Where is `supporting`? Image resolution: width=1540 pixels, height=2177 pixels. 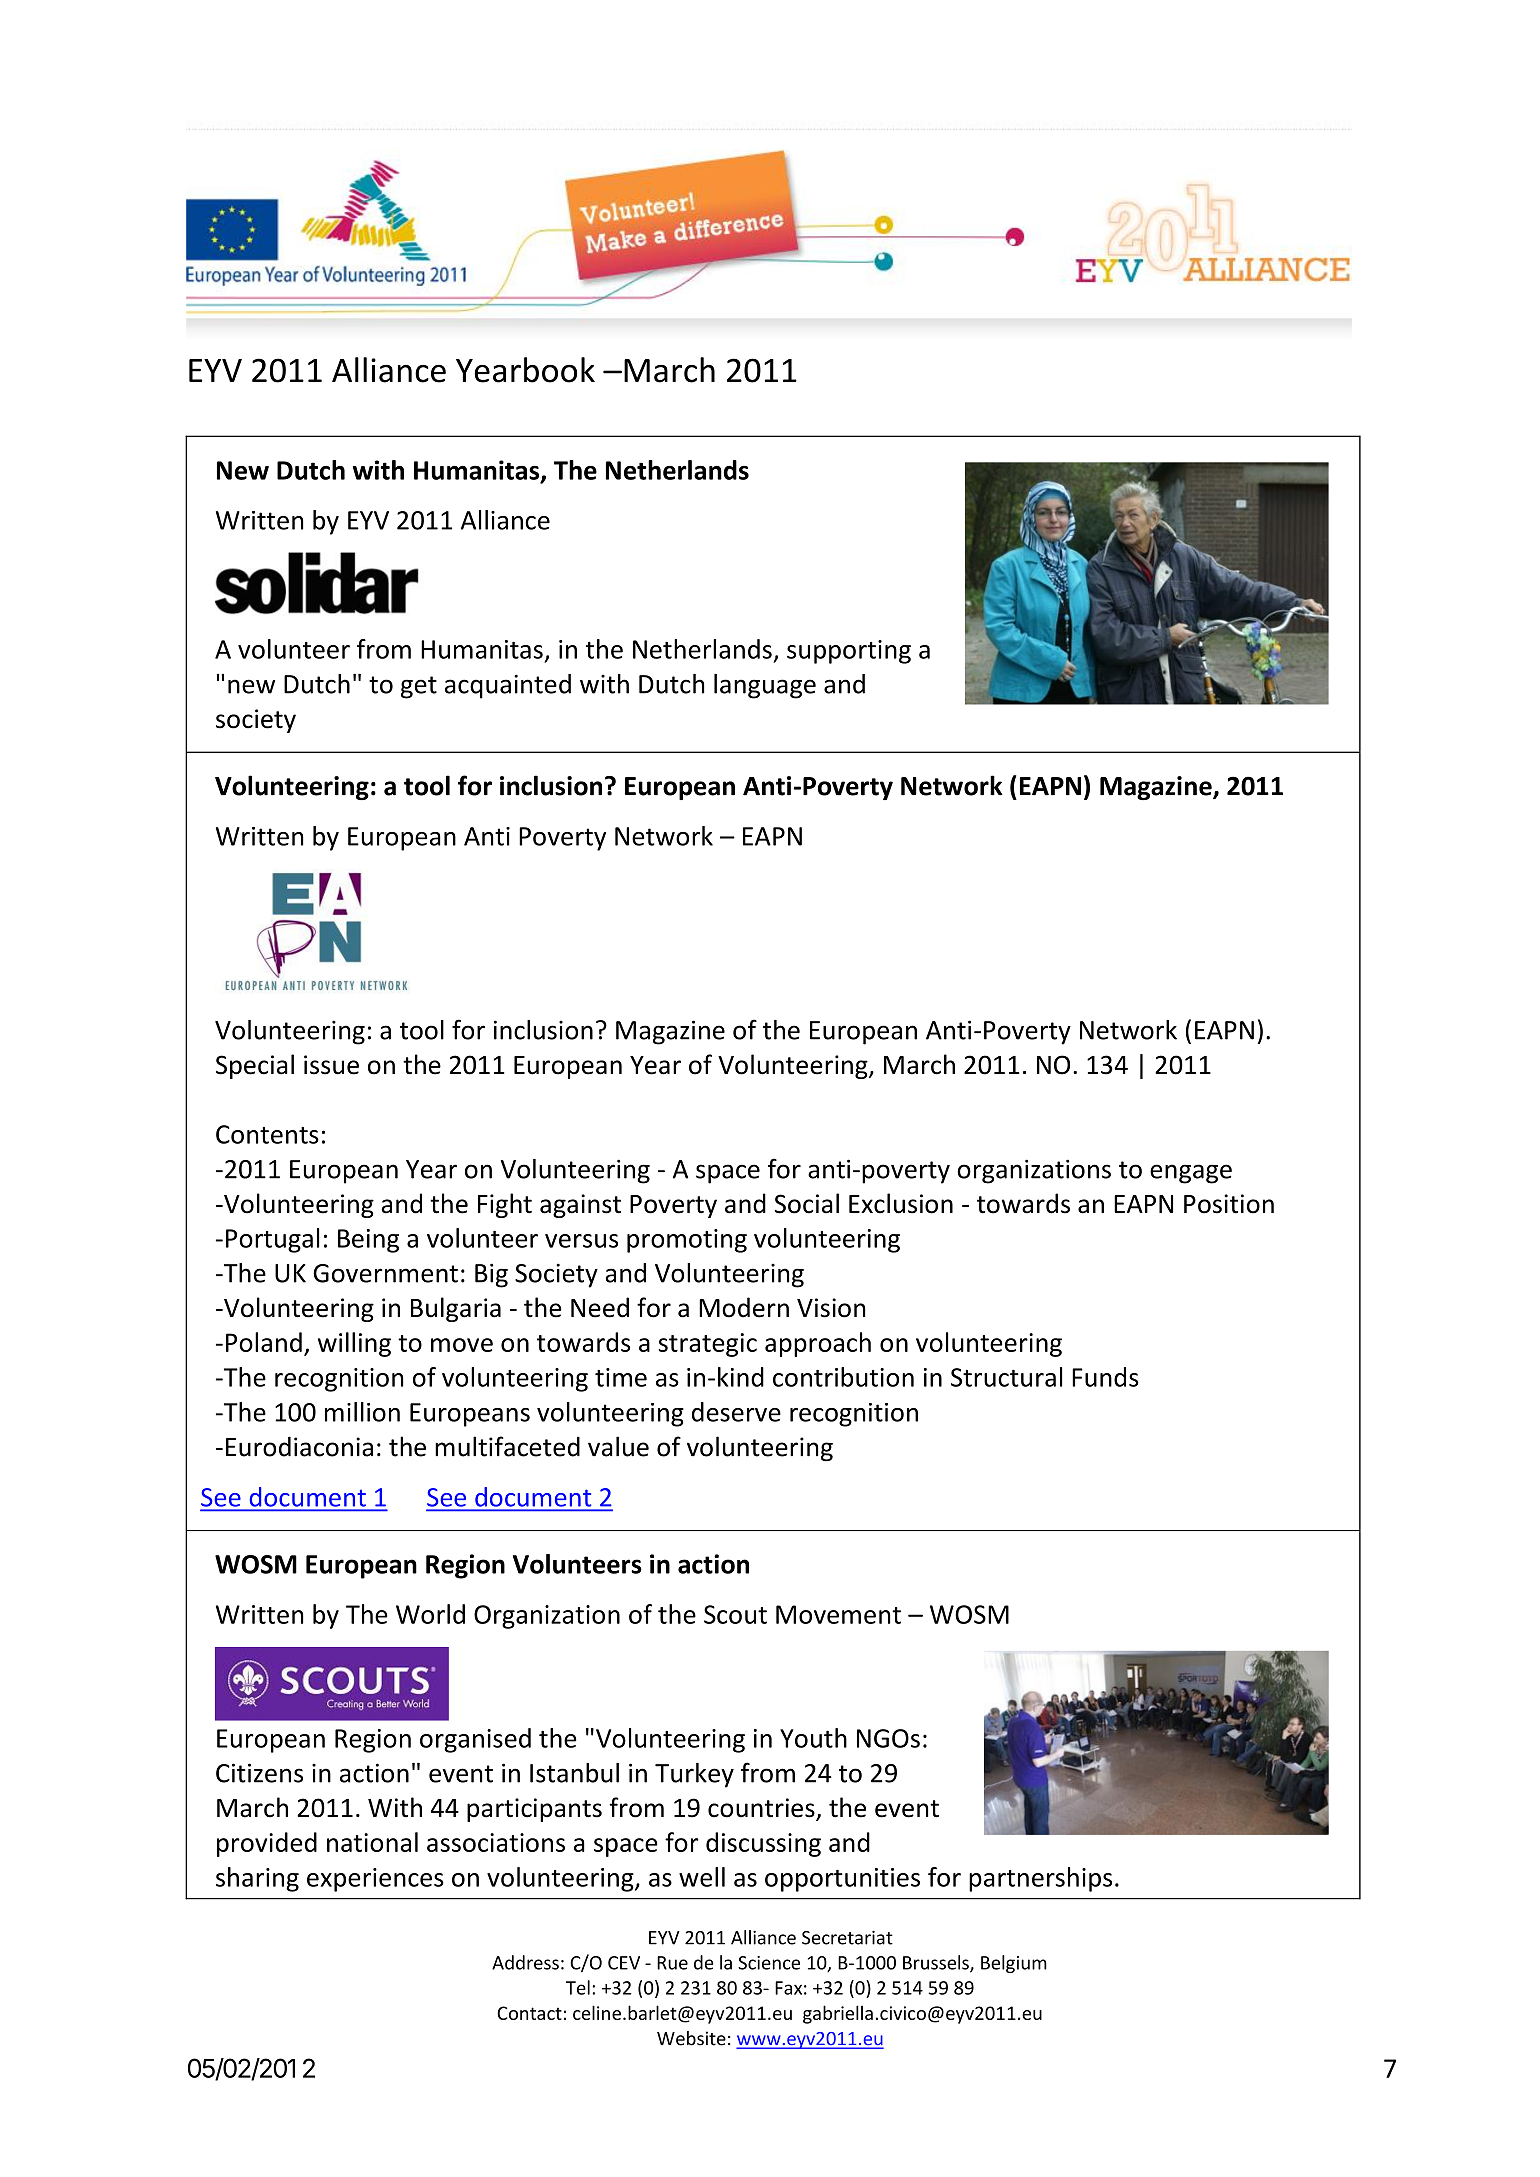 supporting is located at coordinates (849, 652).
